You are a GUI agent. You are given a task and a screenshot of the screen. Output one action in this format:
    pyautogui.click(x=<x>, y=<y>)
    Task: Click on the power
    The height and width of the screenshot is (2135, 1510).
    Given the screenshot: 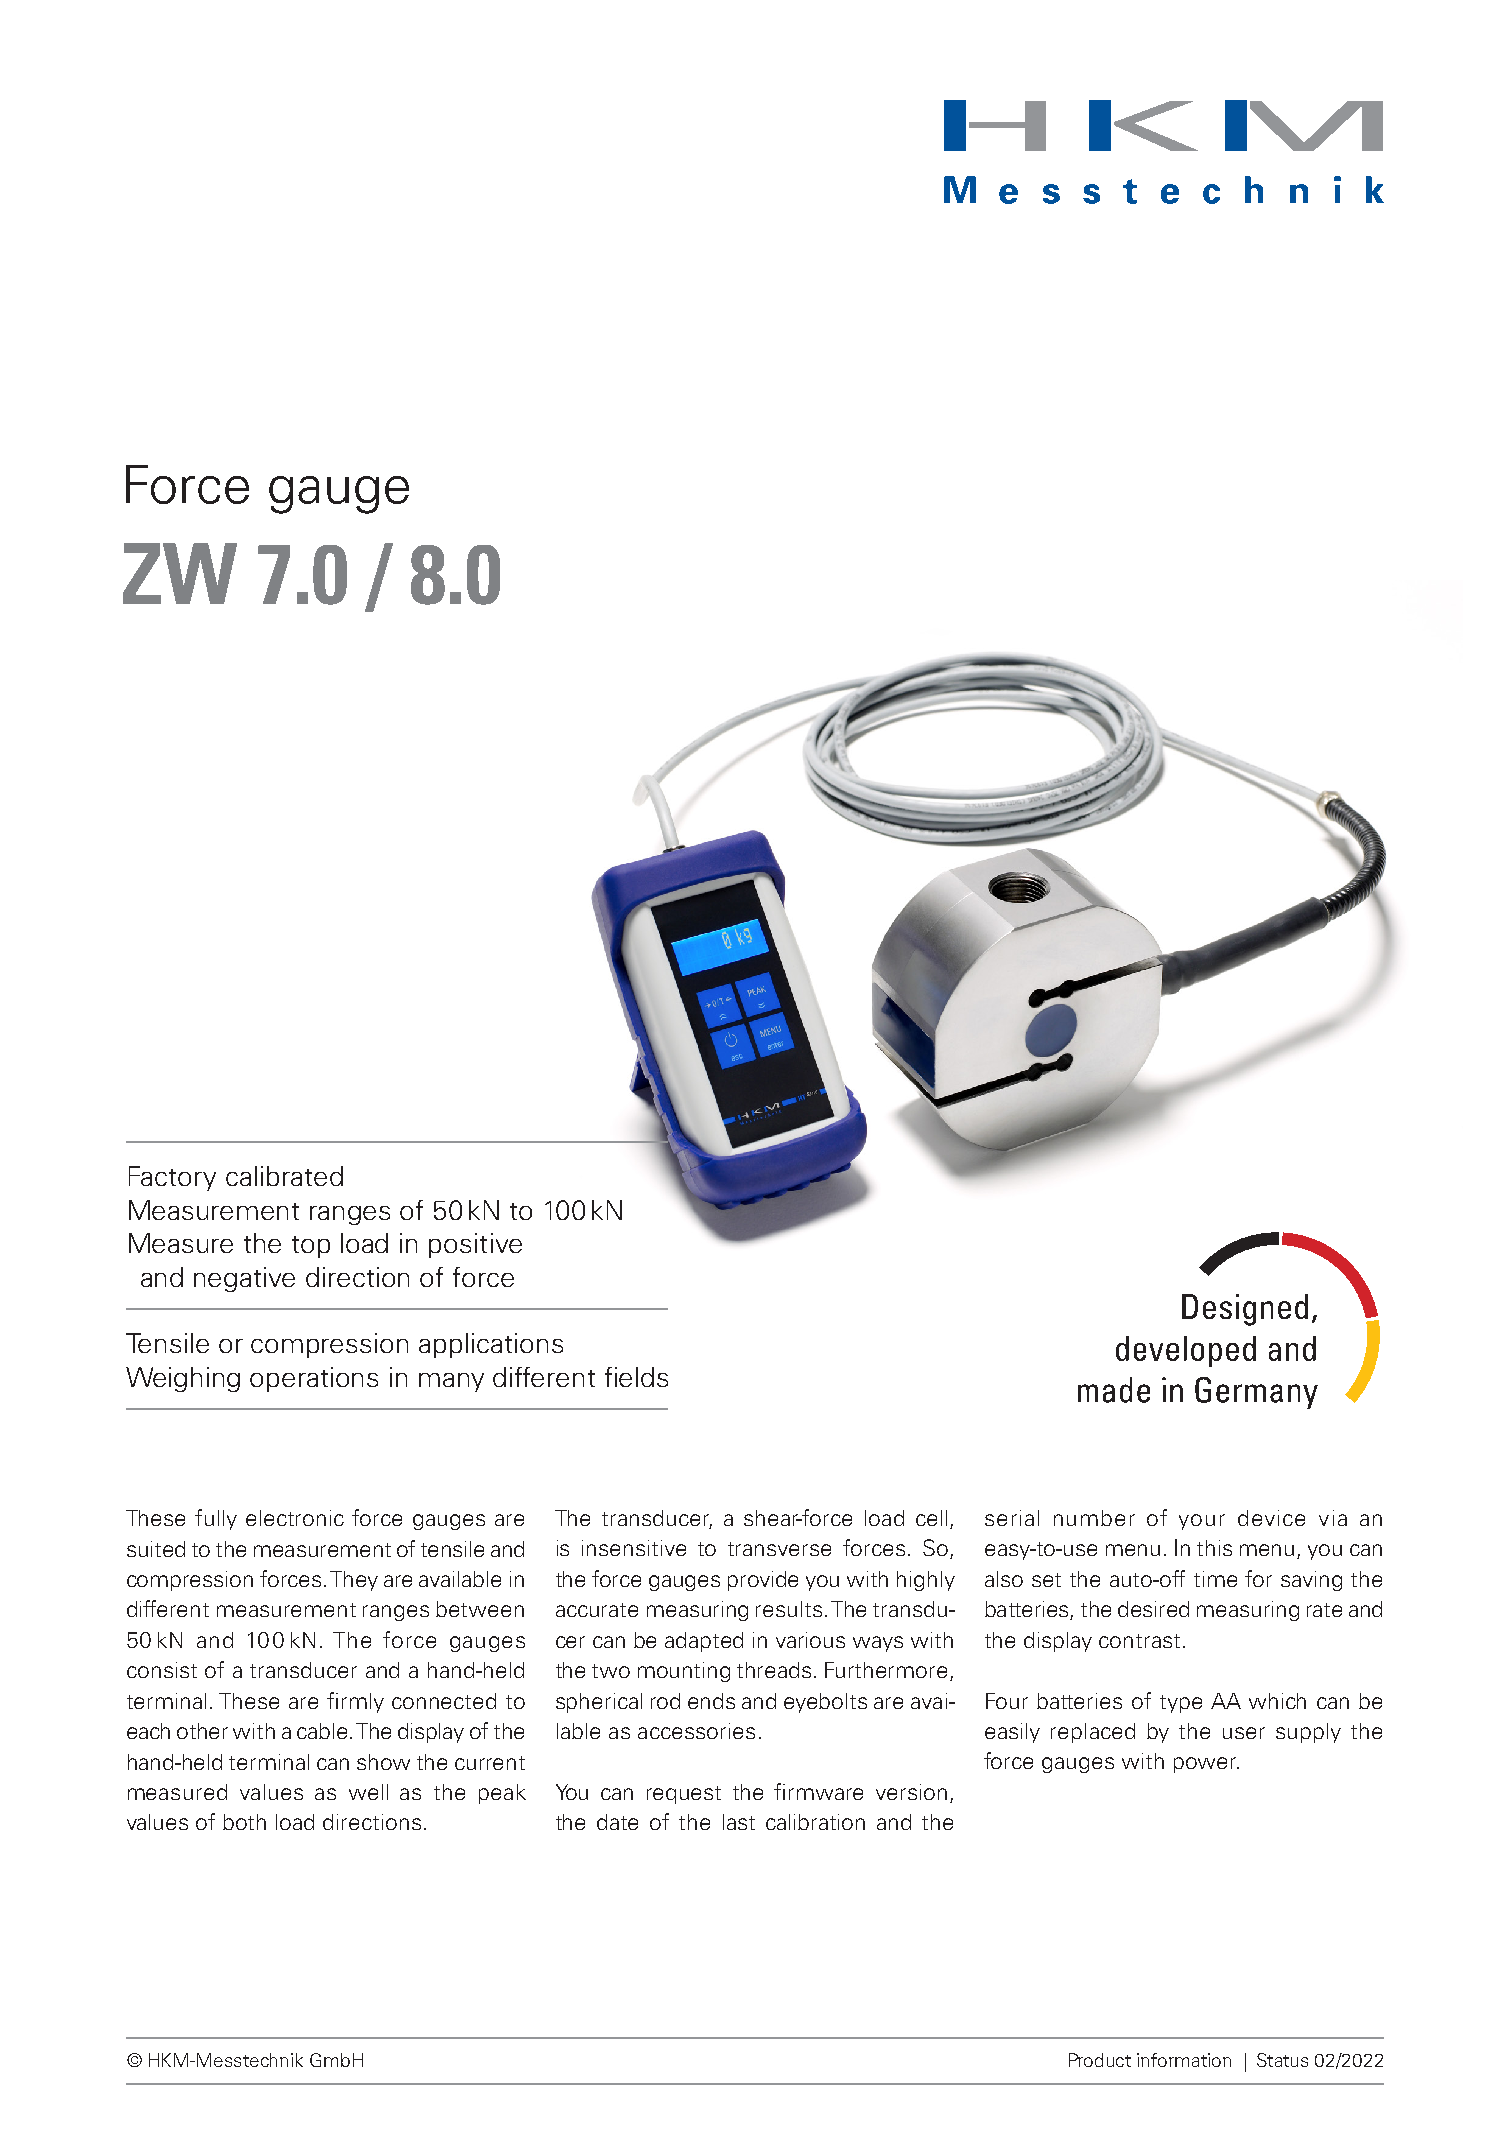 What is the action you would take?
    pyautogui.click(x=1206, y=1765)
